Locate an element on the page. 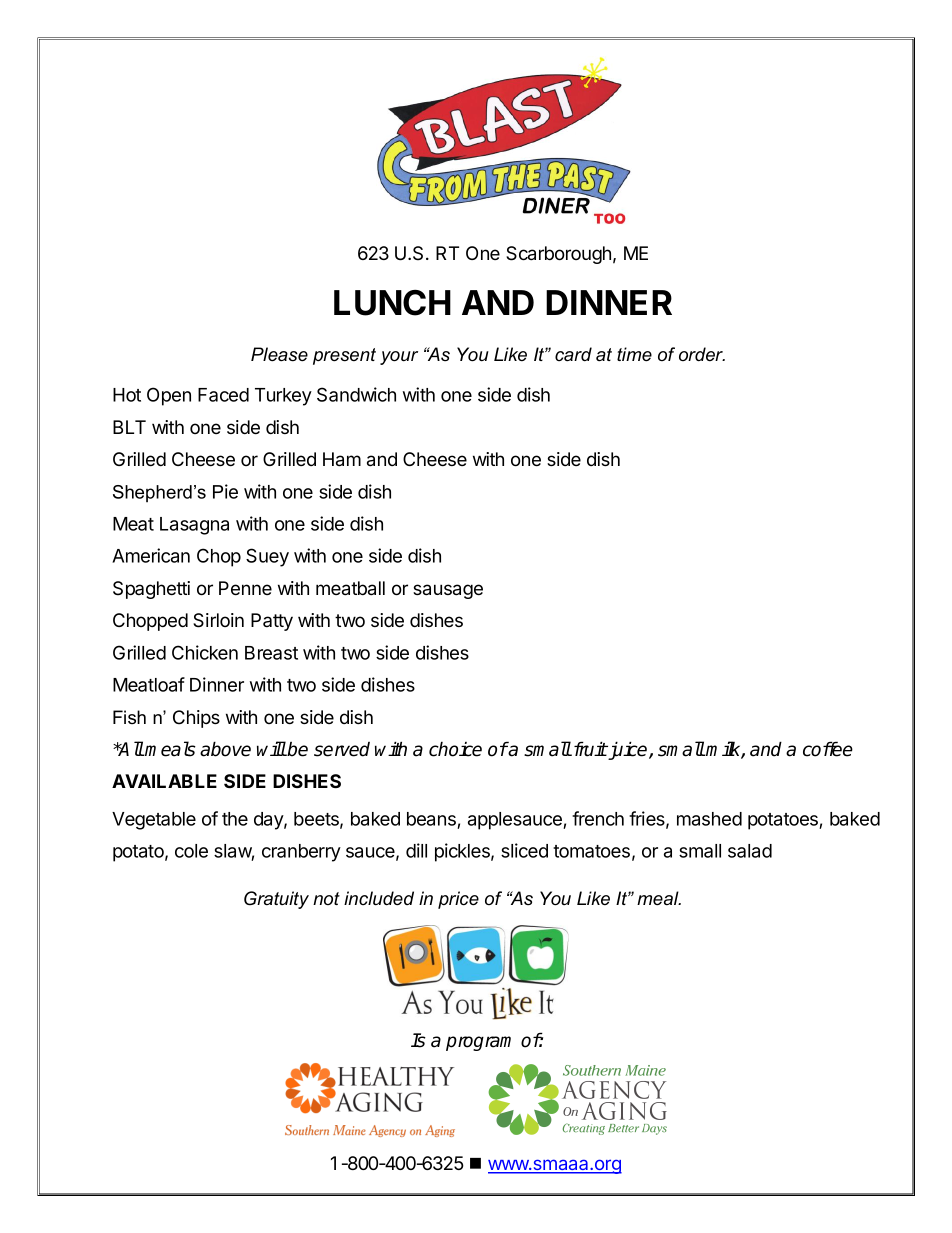 The width and height of the page is (952, 1233). Pie is located at coordinates (225, 491).
